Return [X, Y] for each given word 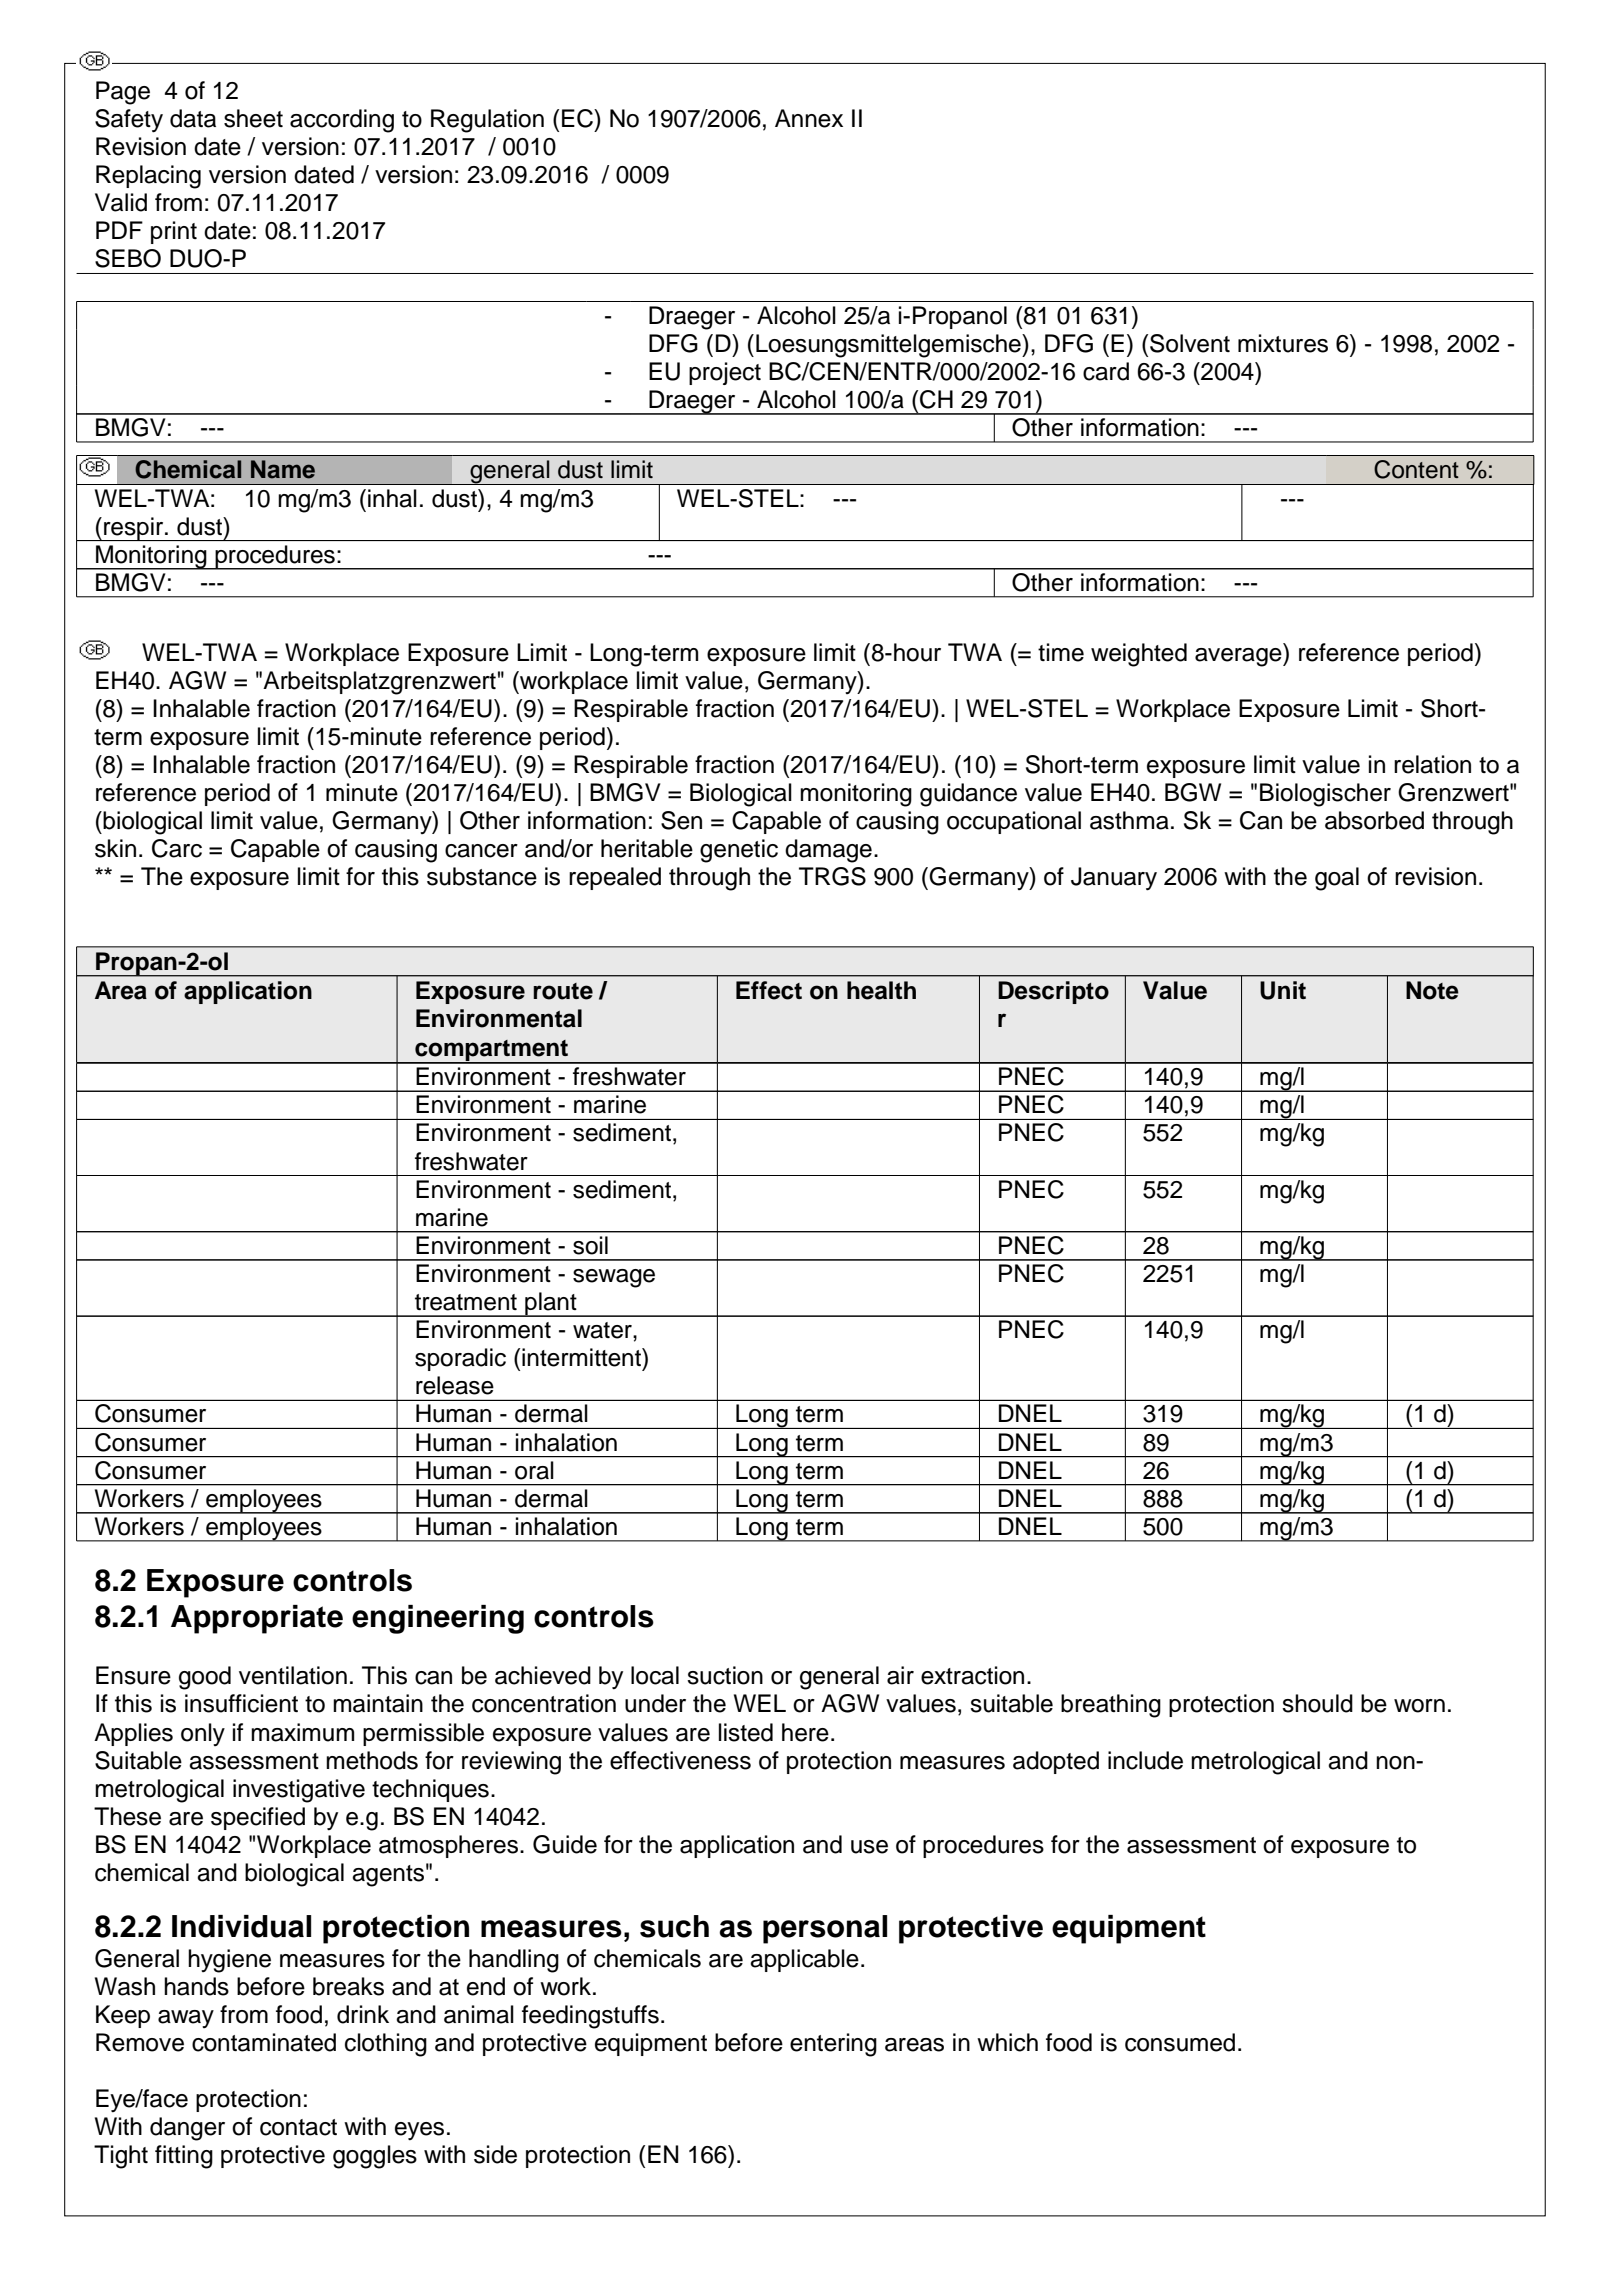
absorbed [1374, 820]
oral [534, 1470]
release [455, 1385]
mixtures [1283, 343]
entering [833, 2045]
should [1317, 1703]
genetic [739, 851]
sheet [253, 118]
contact [298, 2127]
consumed [1180, 2042]
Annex [809, 118]
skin [115, 848]
